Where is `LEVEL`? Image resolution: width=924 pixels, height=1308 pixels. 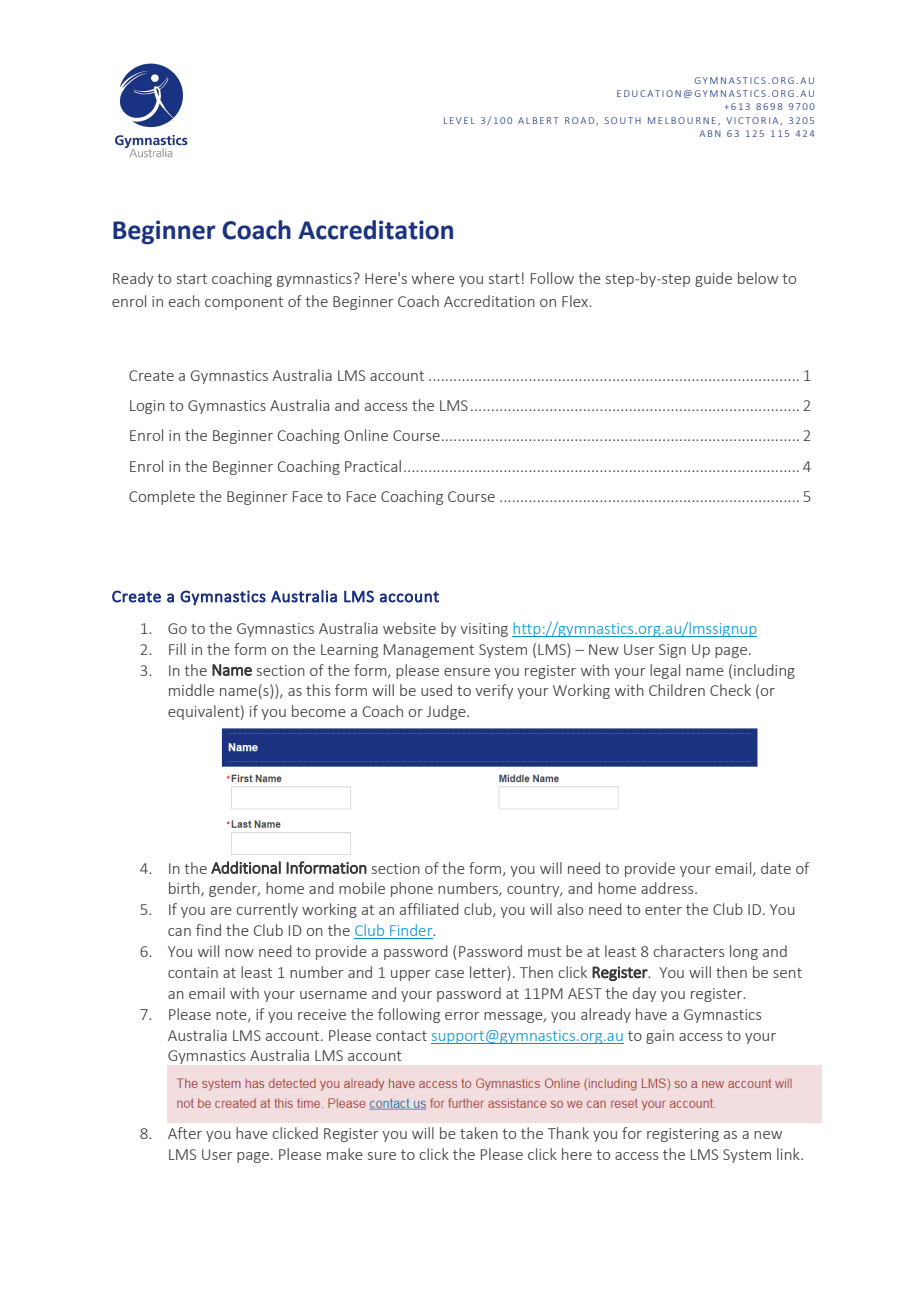
LEVEL is located at coordinates (459, 120).
